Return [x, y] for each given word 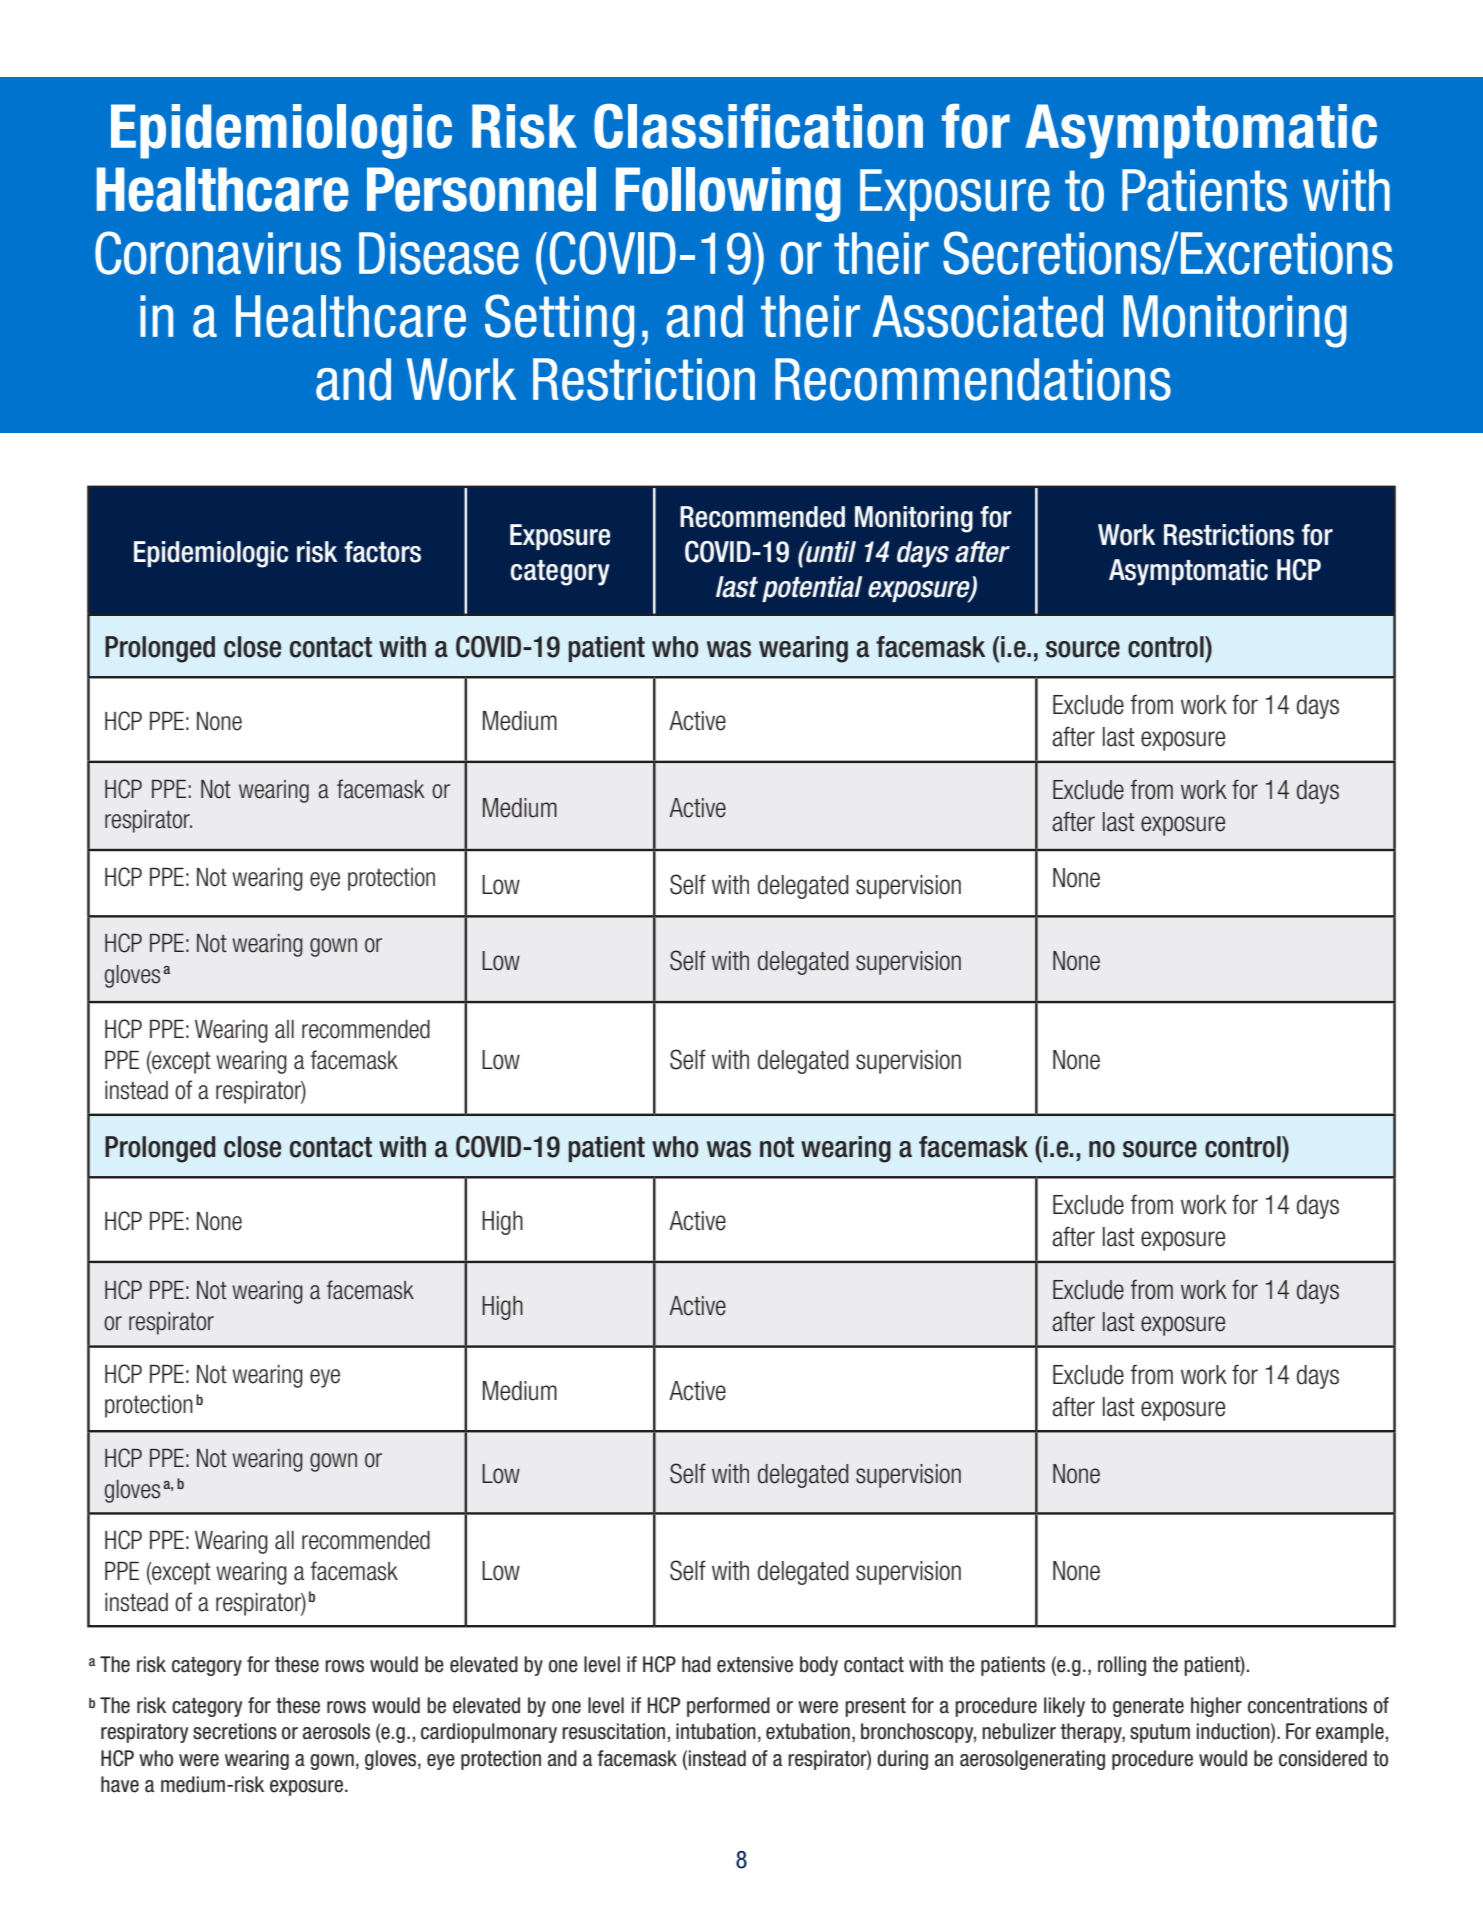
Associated [988, 316]
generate [1148, 1707]
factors [382, 552]
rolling [1122, 1666]
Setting [559, 321]
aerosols [336, 1731]
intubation [716, 1731]
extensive [755, 1664]
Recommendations [973, 379]
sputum [1160, 1733]
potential [812, 589]
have [120, 1784]
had [696, 1664]
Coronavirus [218, 253]
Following [728, 194]
